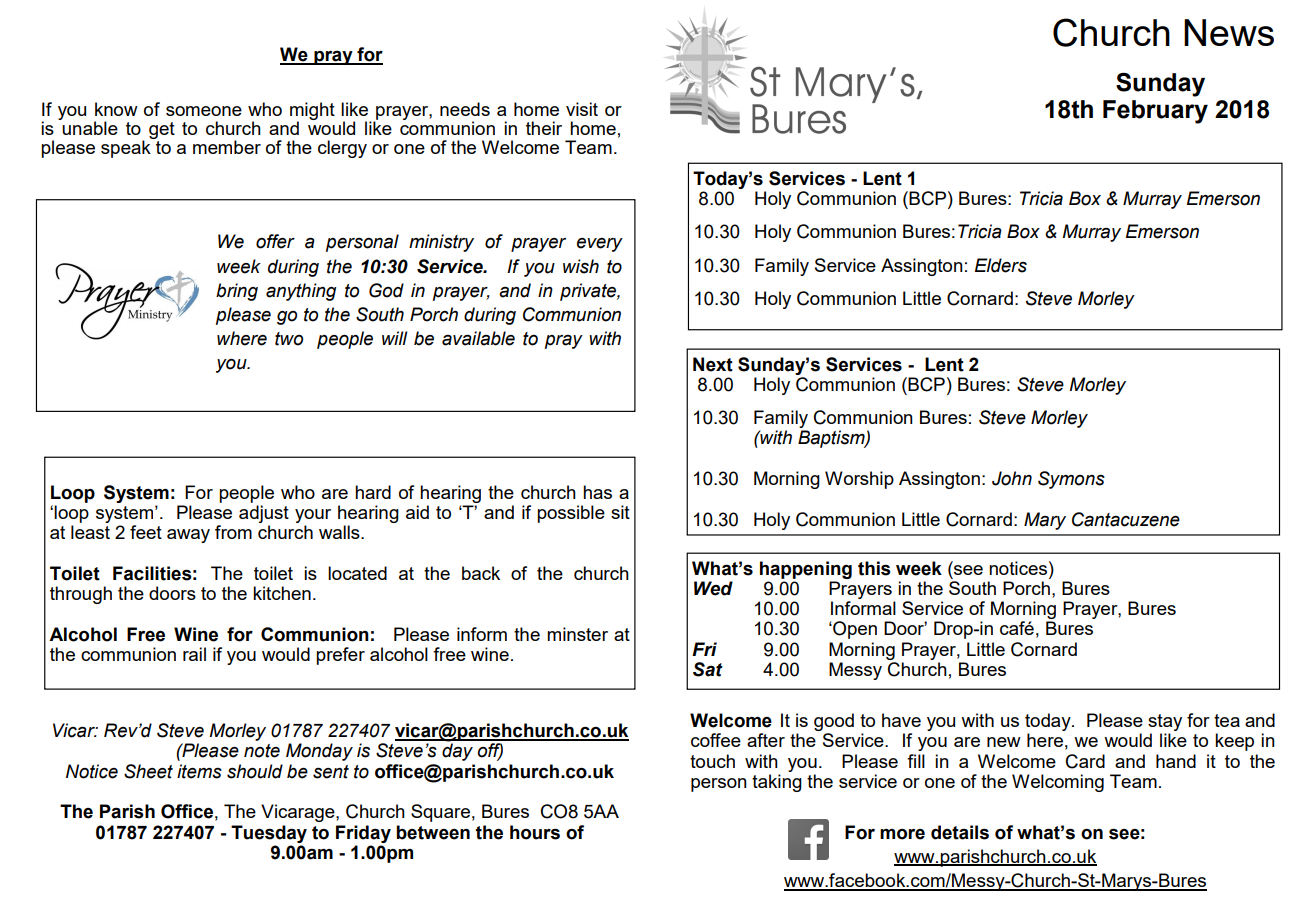 This screenshot has width=1308, height=924. I want to click on Tuesday, so click(269, 834).
